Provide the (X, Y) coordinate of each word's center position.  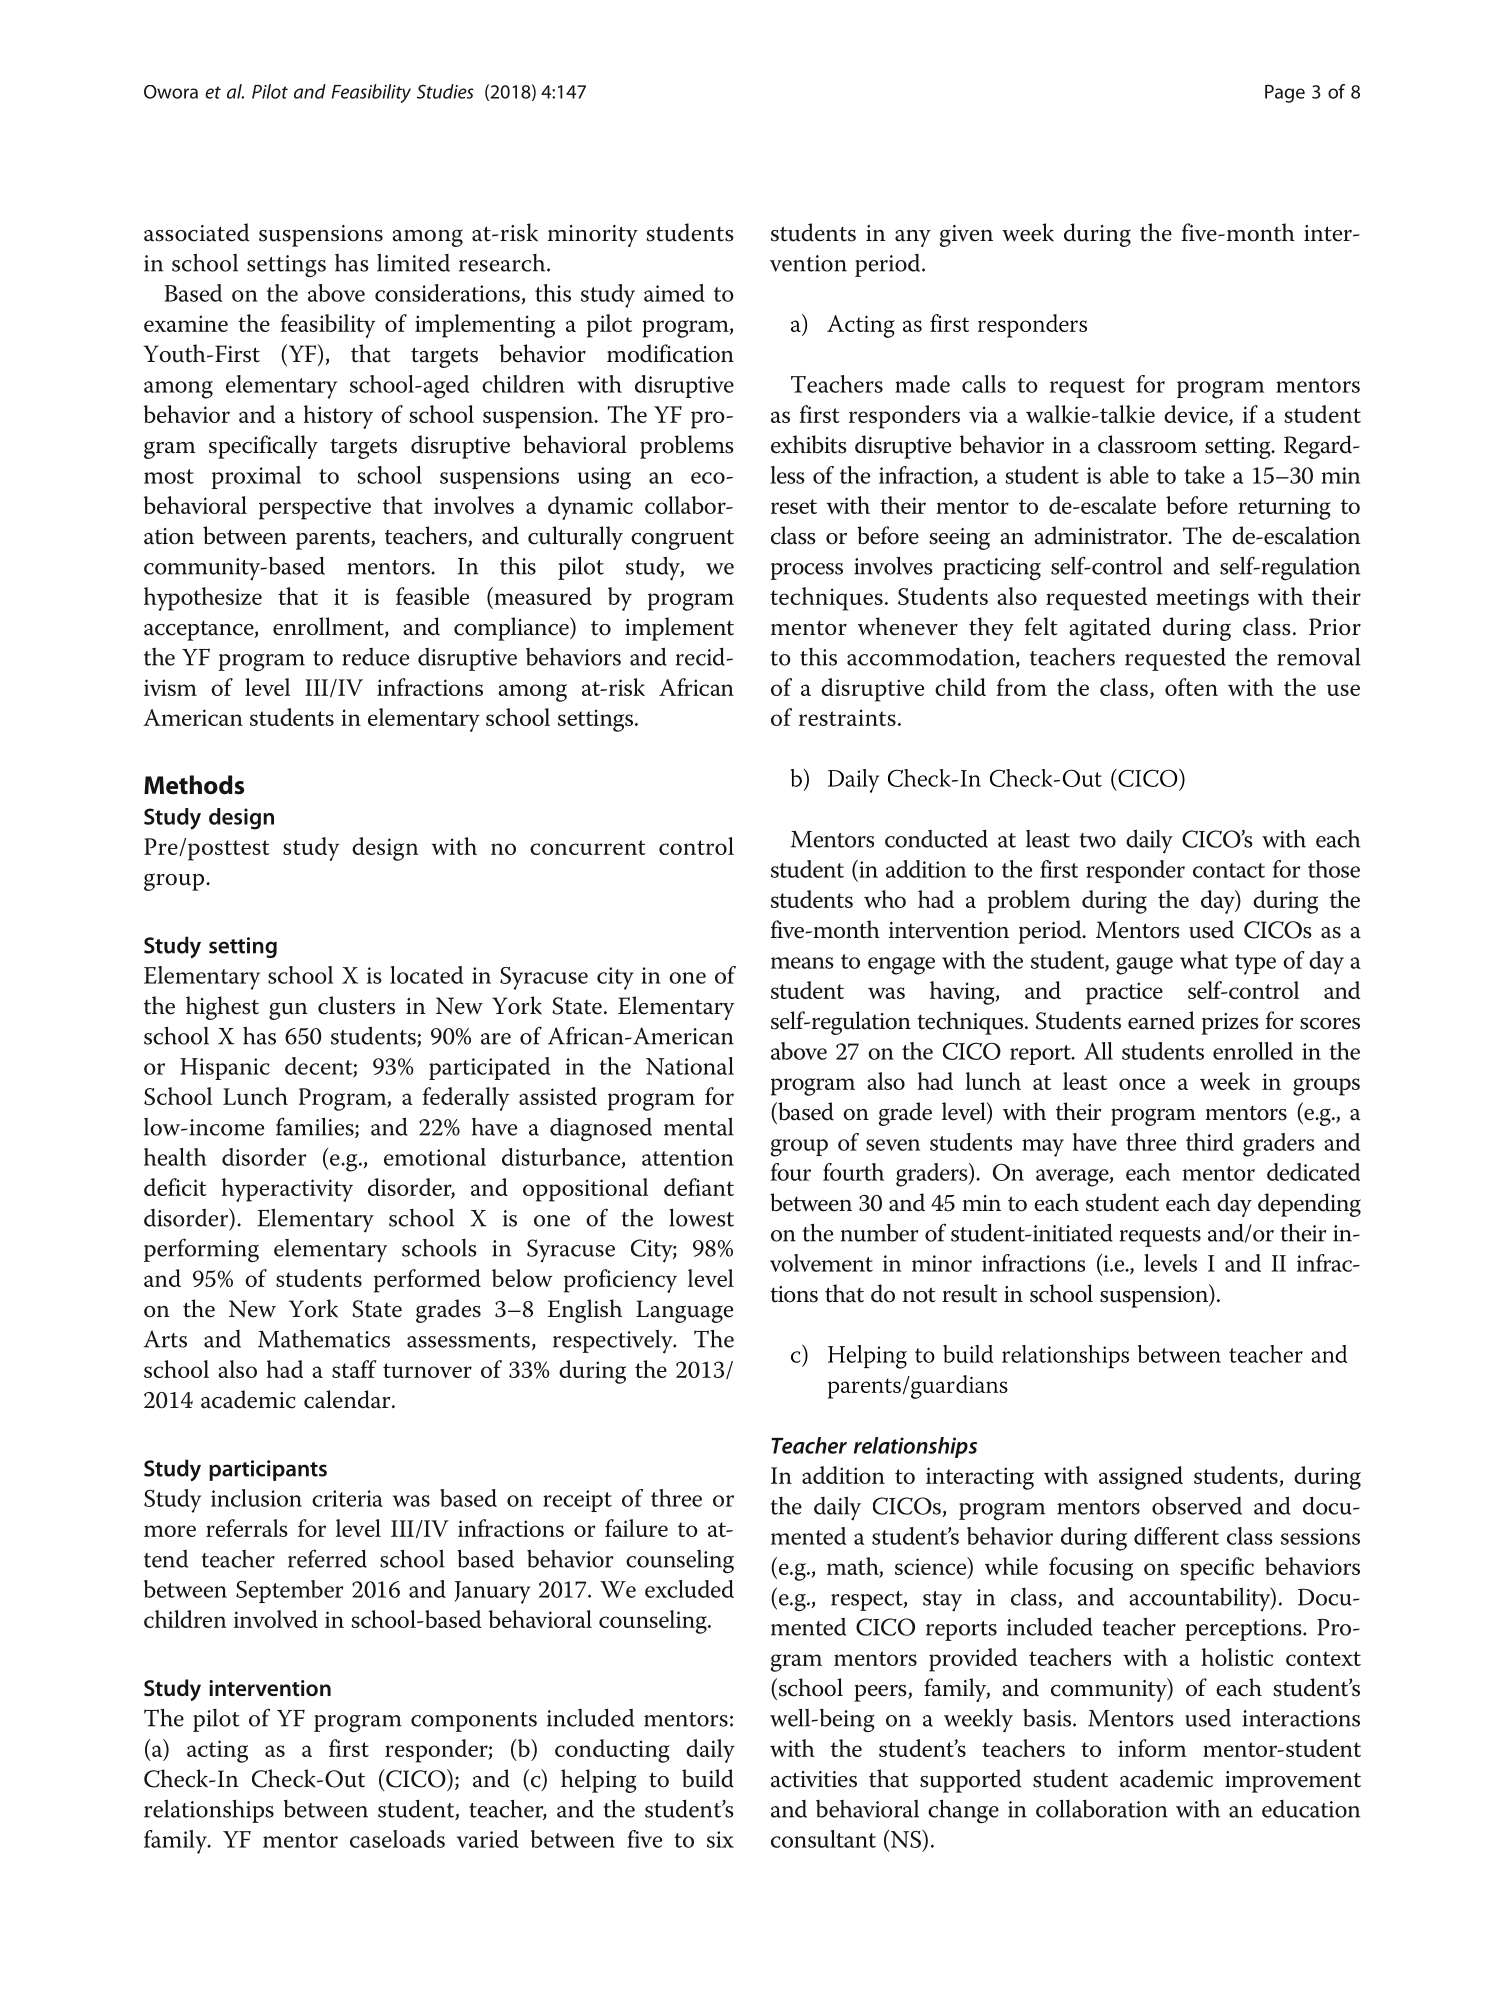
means (802, 963)
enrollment (329, 627)
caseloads (397, 1839)
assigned (1141, 1478)
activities (814, 1779)
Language (684, 1311)
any (913, 238)
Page (1285, 94)
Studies (445, 91)
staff (354, 1369)
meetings (1202, 599)
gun (288, 1011)
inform (1152, 1748)
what (1204, 960)
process (807, 571)
